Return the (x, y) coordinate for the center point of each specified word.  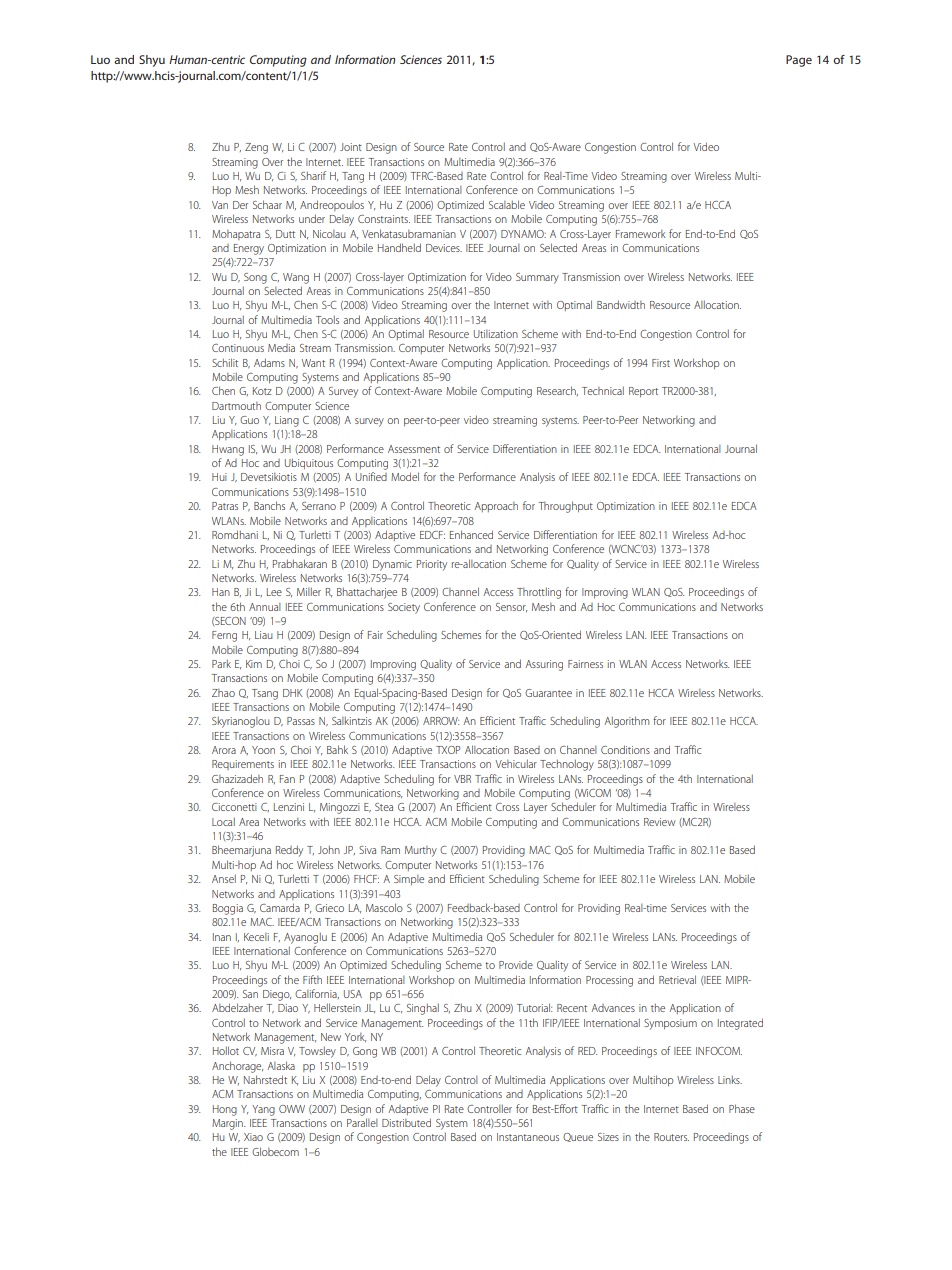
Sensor (511, 607)
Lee (274, 592)
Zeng (256, 148)
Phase (742, 1108)
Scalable (507, 204)
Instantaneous (528, 1137)
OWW (292, 1109)
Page (799, 61)
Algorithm (626, 722)
